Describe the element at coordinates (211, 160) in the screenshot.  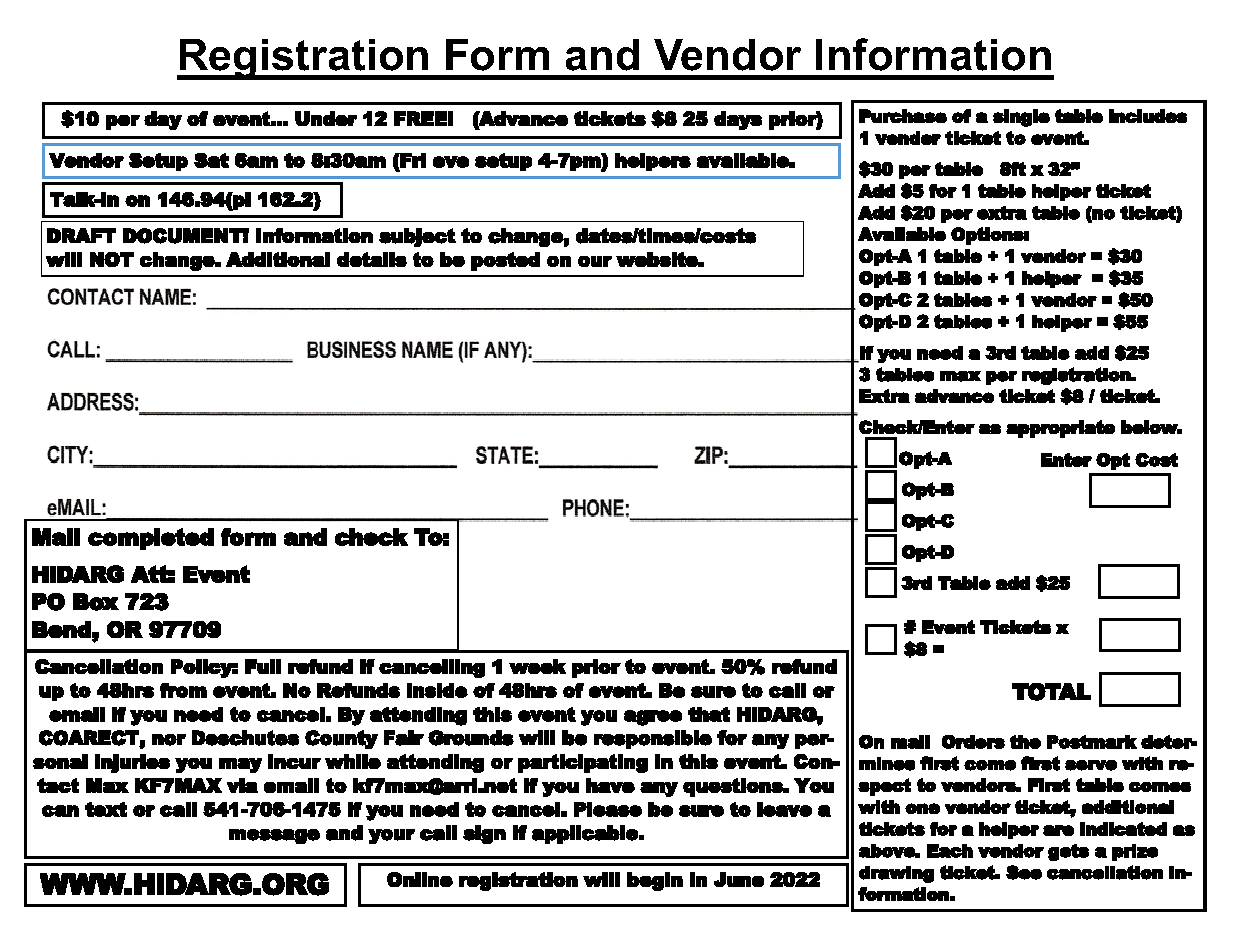
I see `Sat` at that location.
